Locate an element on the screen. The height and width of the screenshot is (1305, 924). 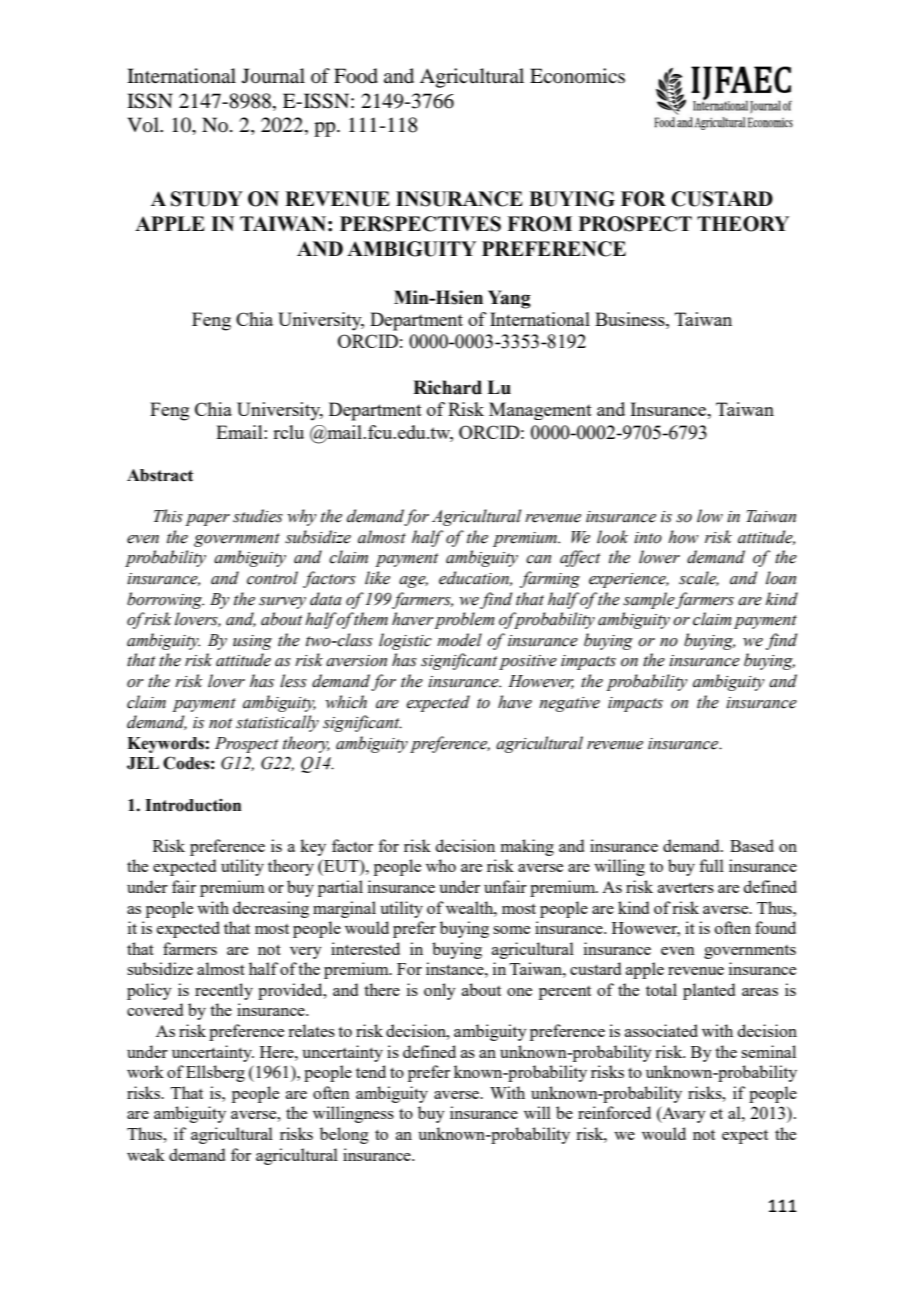
weak is located at coordinates (146, 1154).
